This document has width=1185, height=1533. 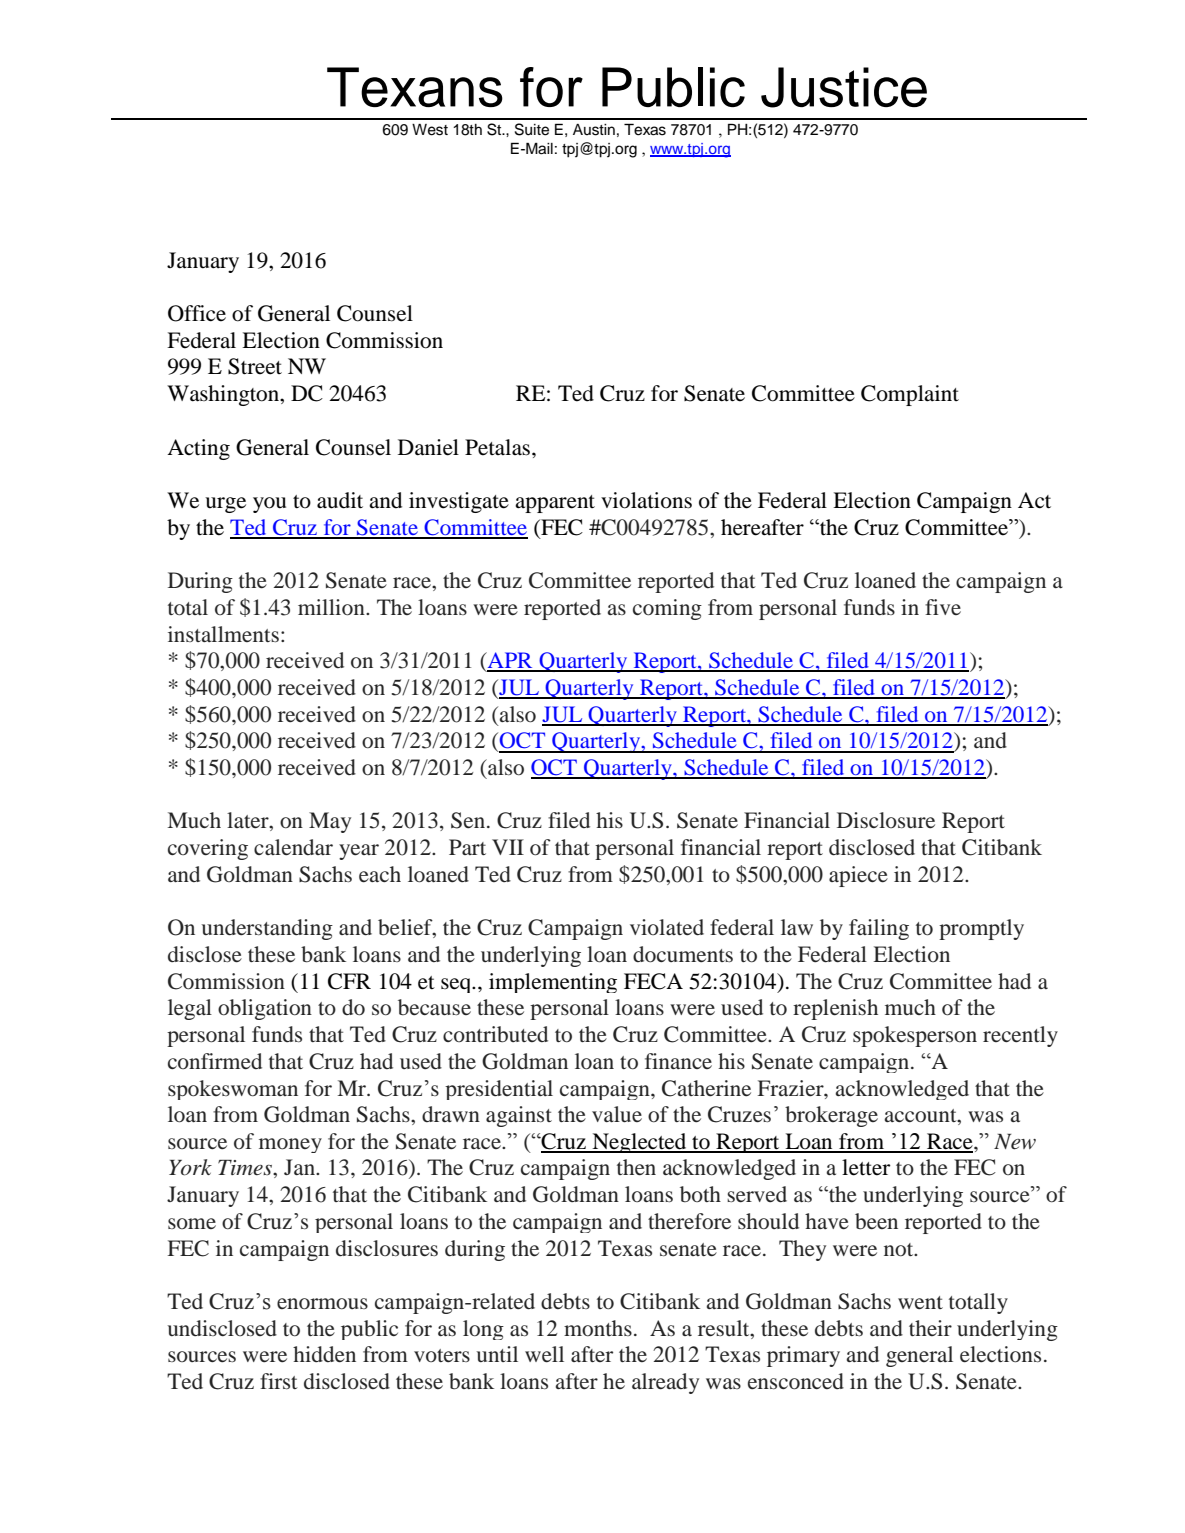 I want to click on violations, so click(x=646, y=500).
